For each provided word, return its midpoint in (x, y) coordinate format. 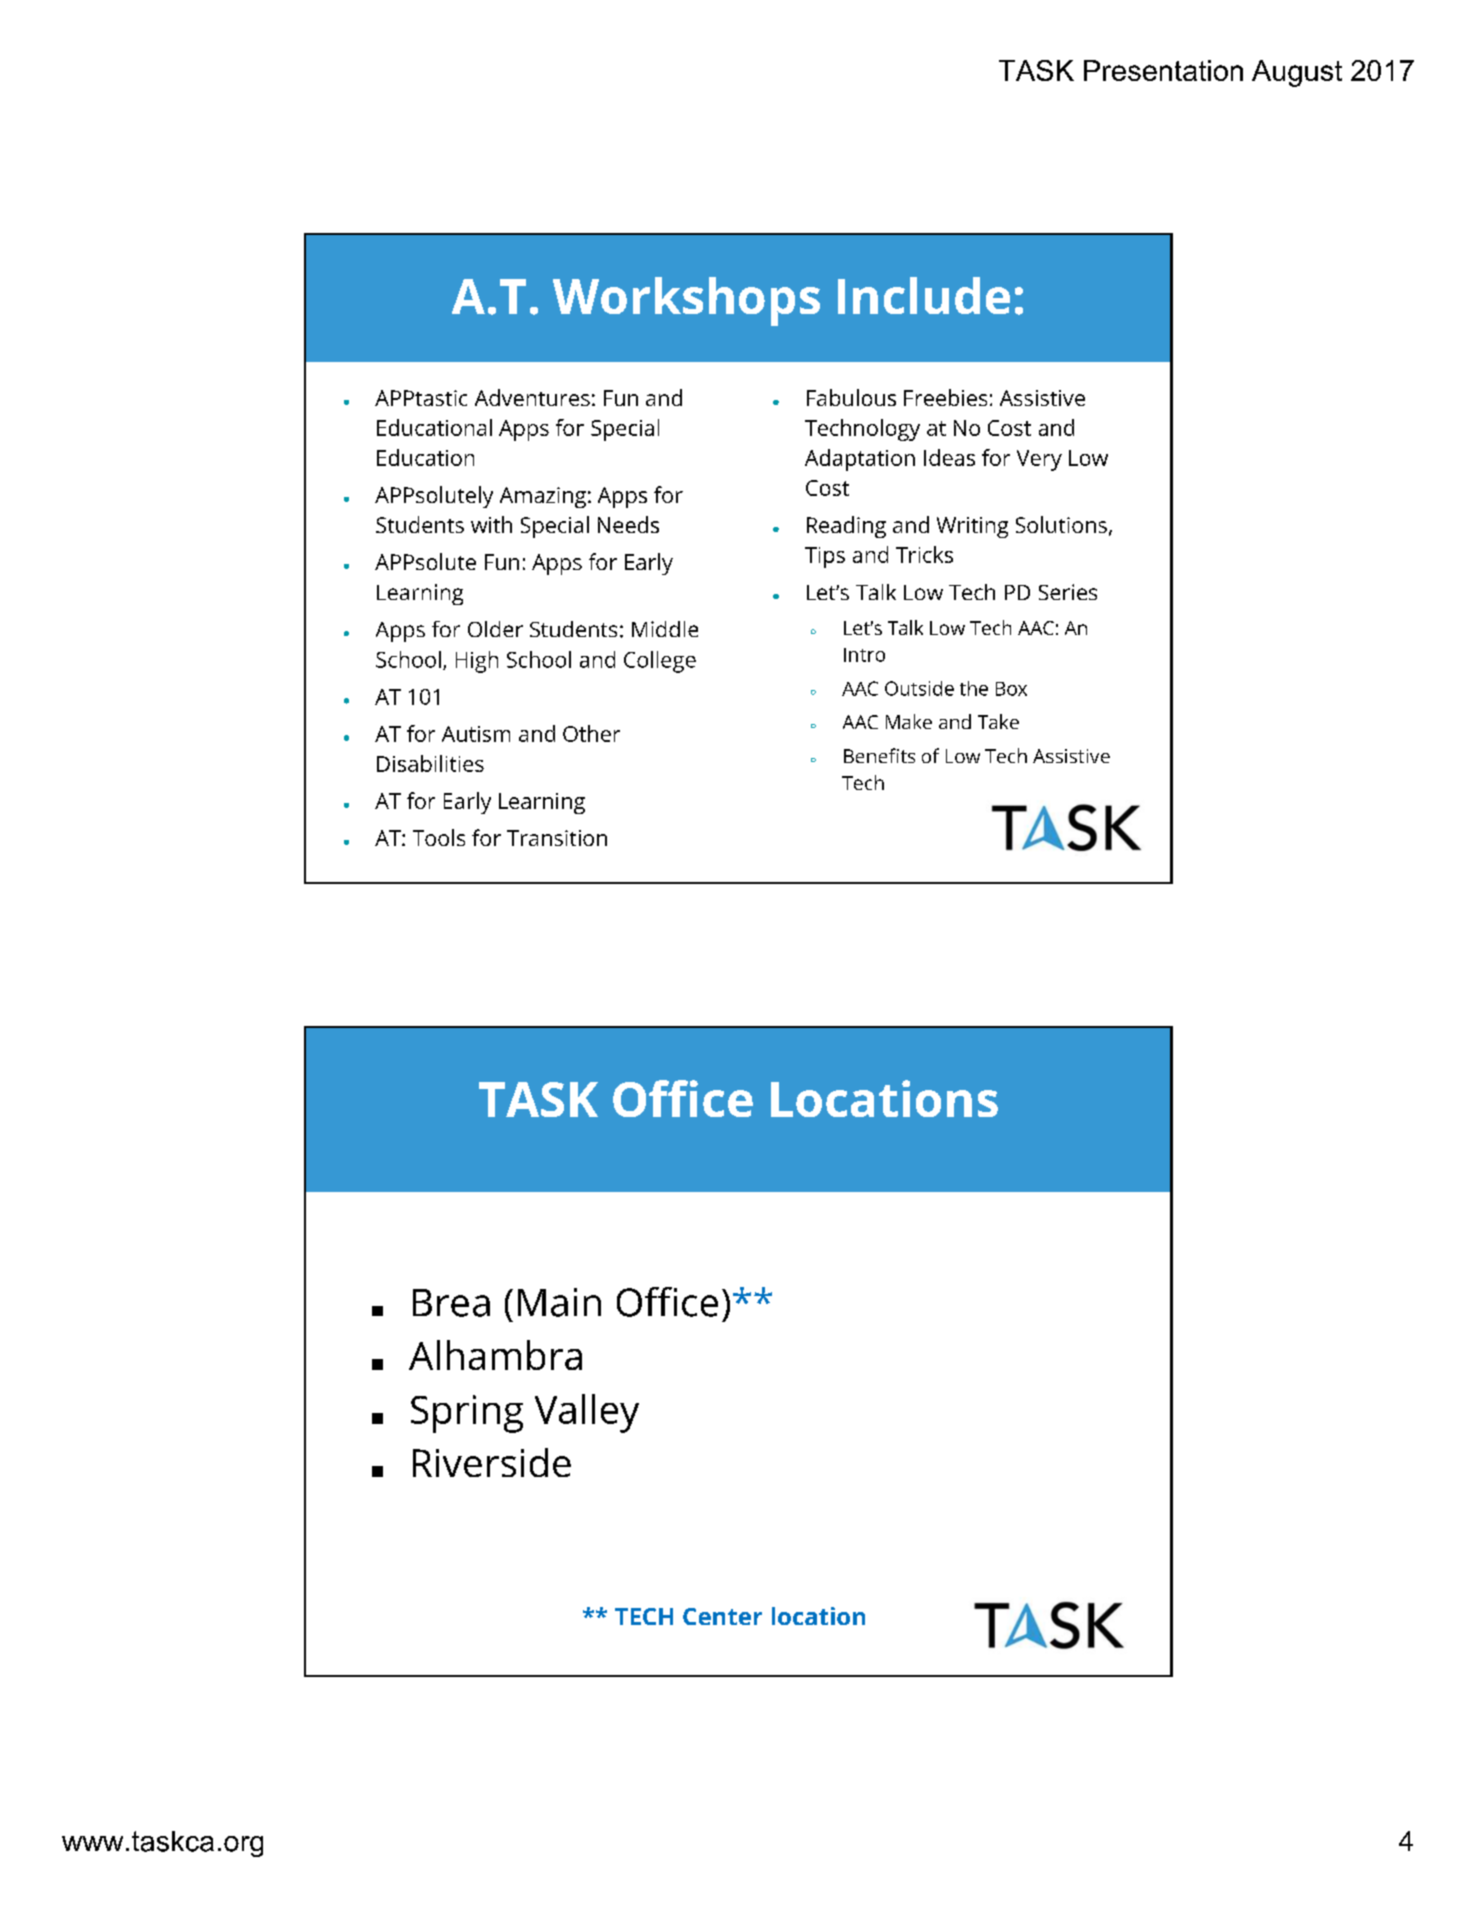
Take (998, 721)
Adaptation (860, 460)
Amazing (543, 497)
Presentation (1163, 70)
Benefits (879, 755)
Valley (587, 1413)
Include (924, 295)
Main (559, 1302)
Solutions (1061, 524)
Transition (557, 838)
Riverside (492, 1462)
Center (722, 1616)
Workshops (686, 301)
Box (1011, 689)
